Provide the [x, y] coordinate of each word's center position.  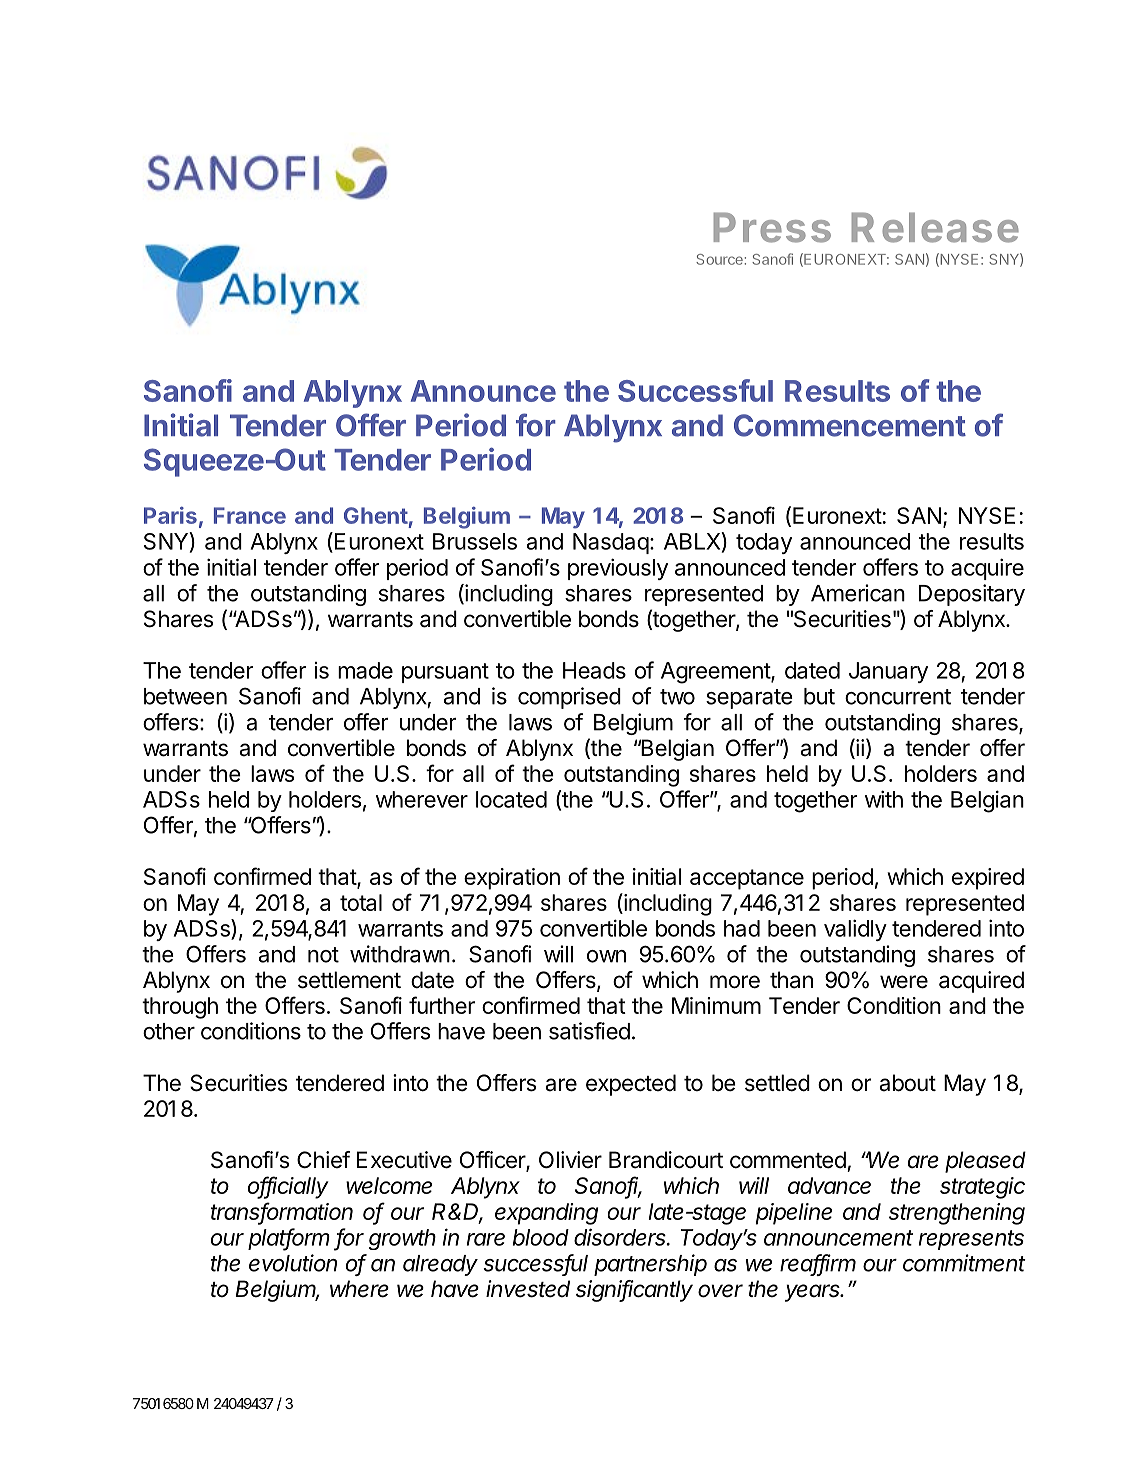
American [858, 593]
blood [541, 1237]
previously [618, 569]
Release [935, 227]
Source [720, 259]
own [606, 956]
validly [855, 930]
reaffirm [818, 1264]
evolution [293, 1263]
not [323, 955]
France [250, 515]
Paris [170, 515]
